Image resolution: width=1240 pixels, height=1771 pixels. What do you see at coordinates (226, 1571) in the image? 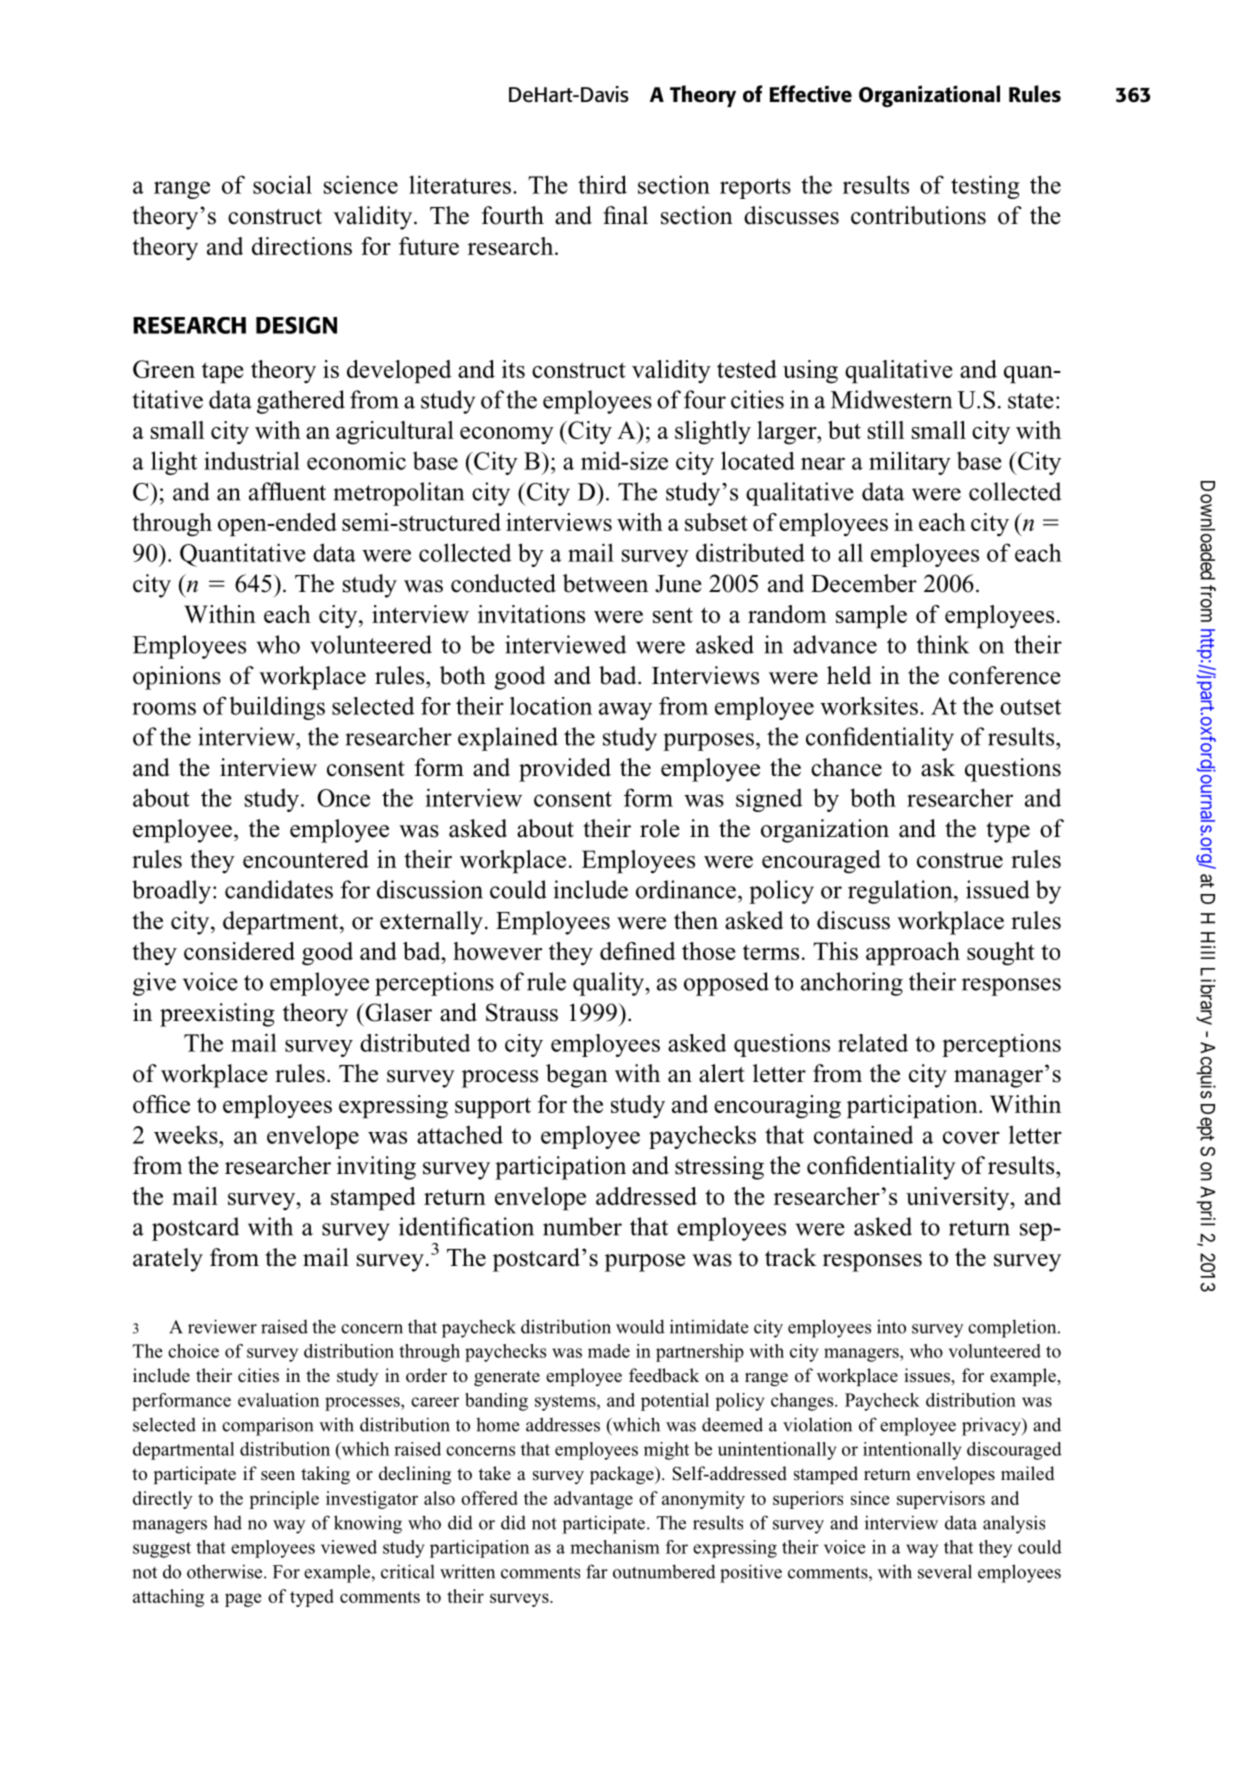
I see `otherwise` at bounding box center [226, 1571].
